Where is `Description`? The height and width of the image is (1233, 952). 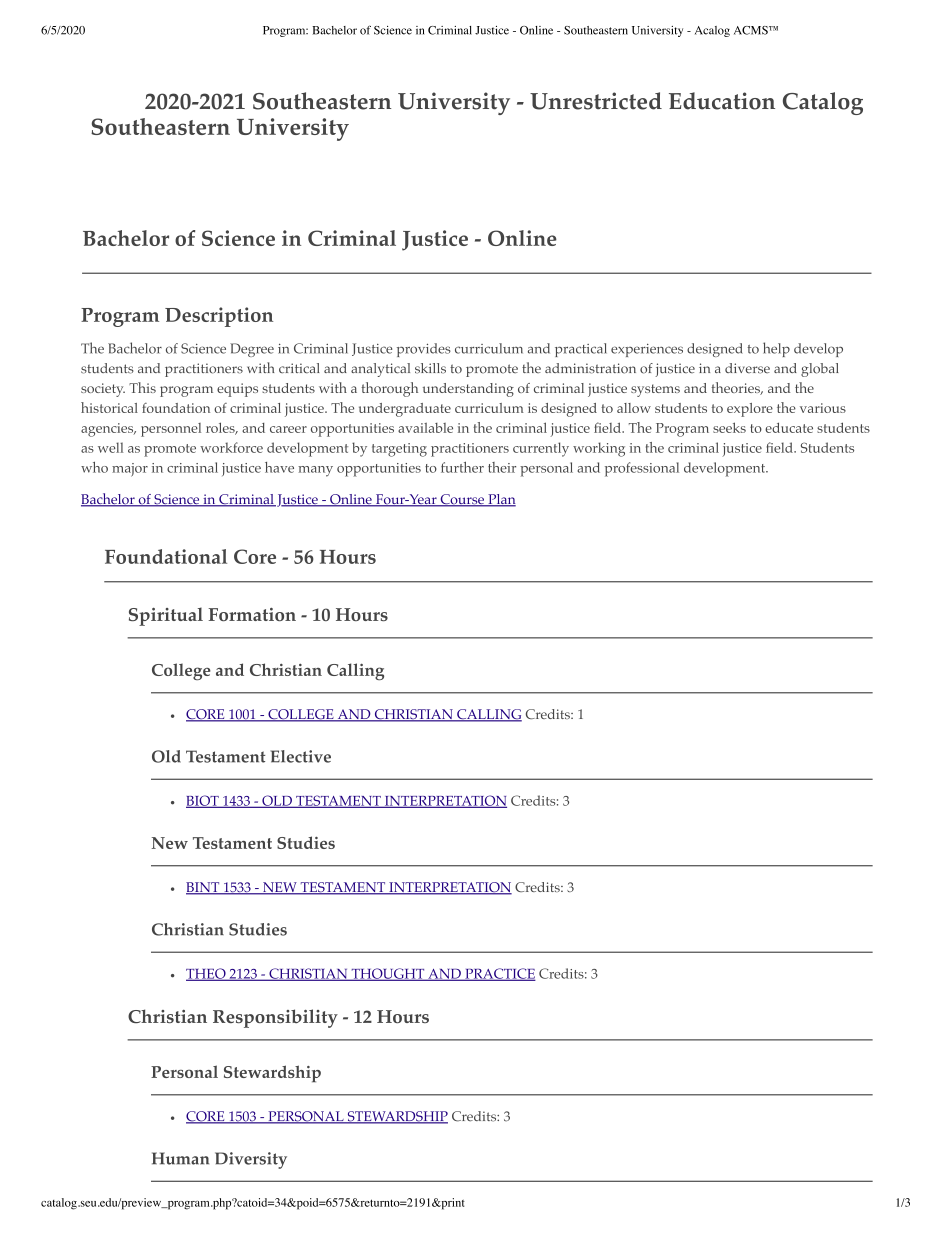 Description is located at coordinates (219, 317).
